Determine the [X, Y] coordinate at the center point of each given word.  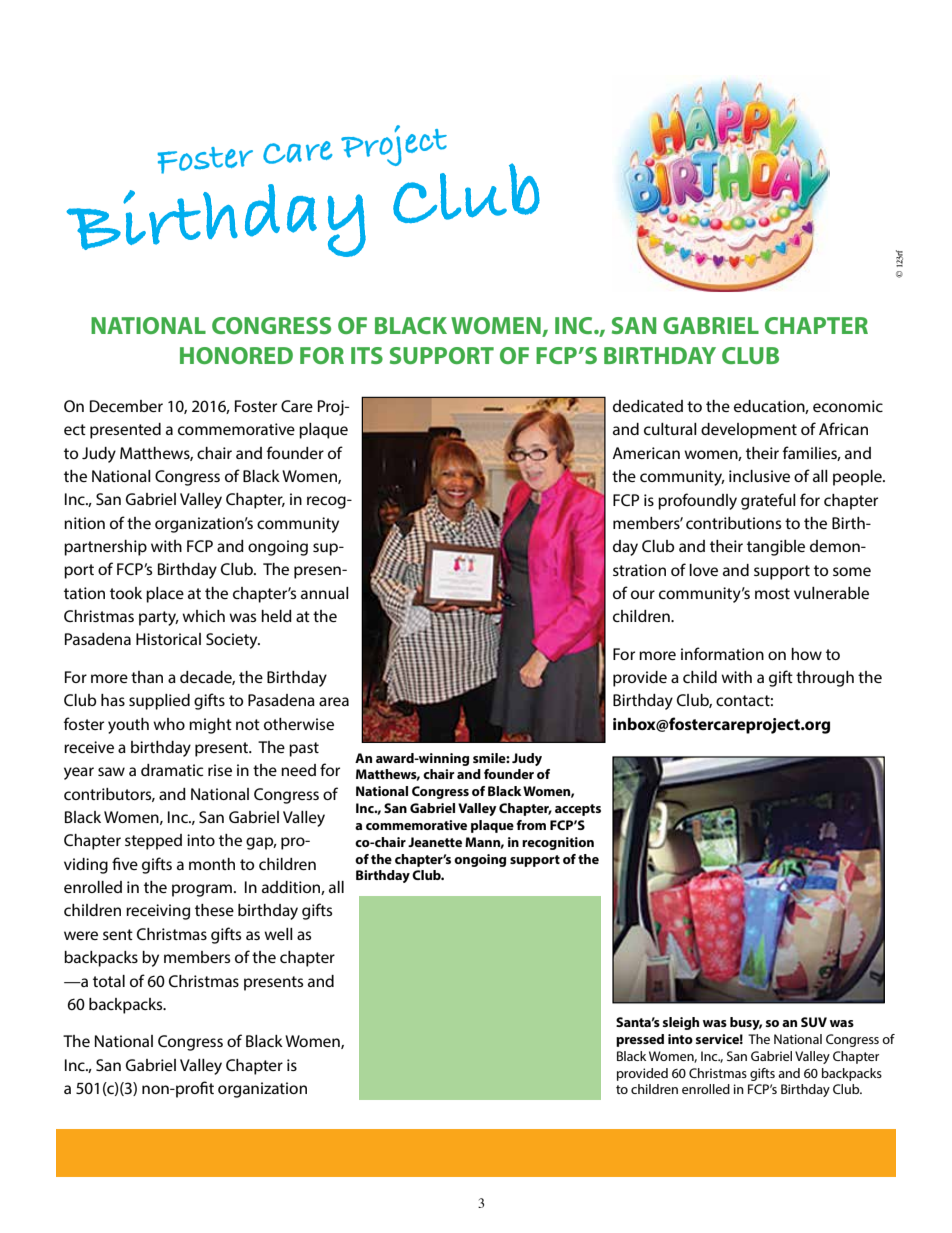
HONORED [236, 355]
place [165, 595]
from [531, 825]
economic [848, 406]
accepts [578, 810]
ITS [367, 355]
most [772, 593]
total [109, 981]
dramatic [172, 770]
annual [325, 593]
